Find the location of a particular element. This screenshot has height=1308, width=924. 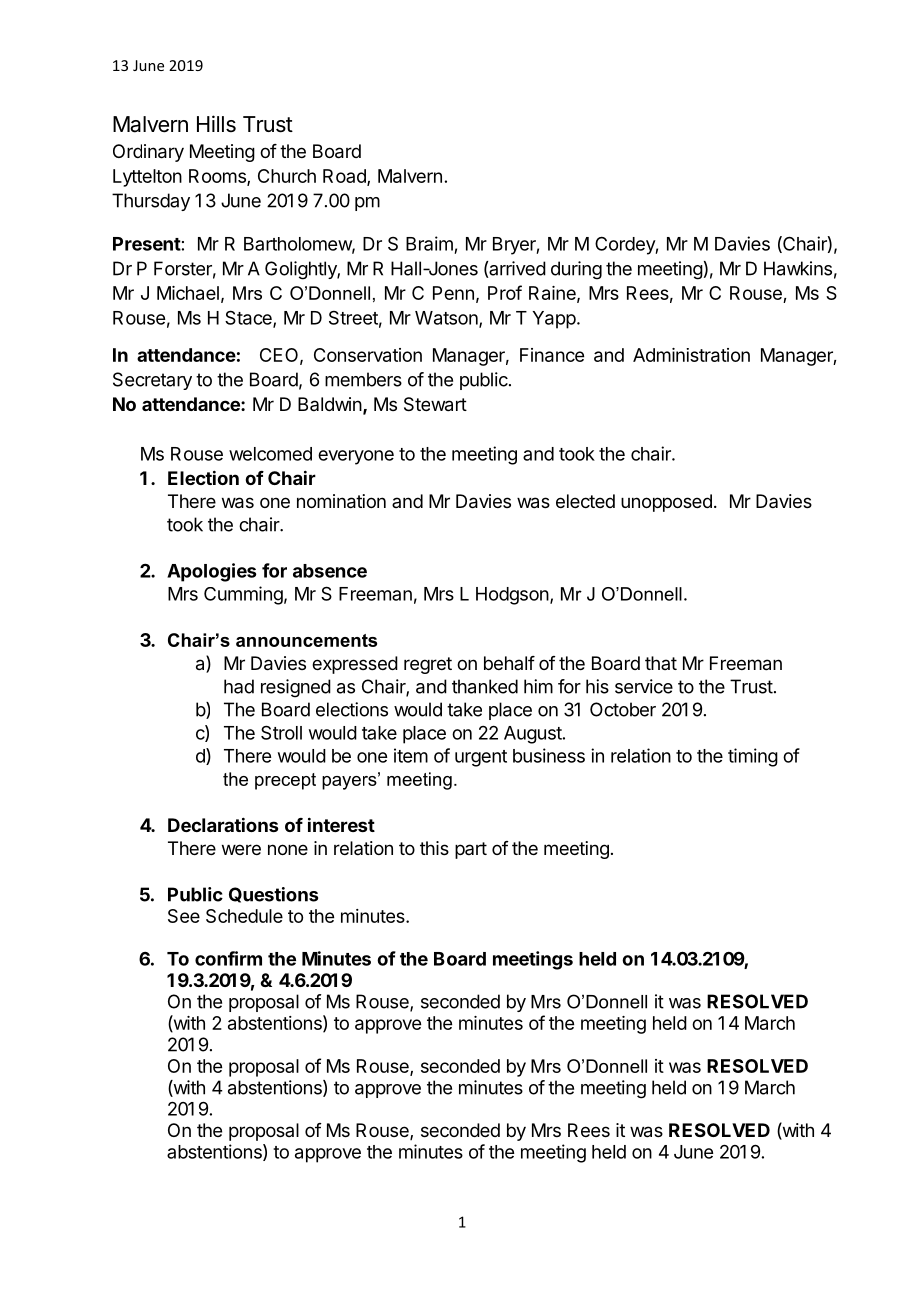

Hills is located at coordinates (216, 124).
